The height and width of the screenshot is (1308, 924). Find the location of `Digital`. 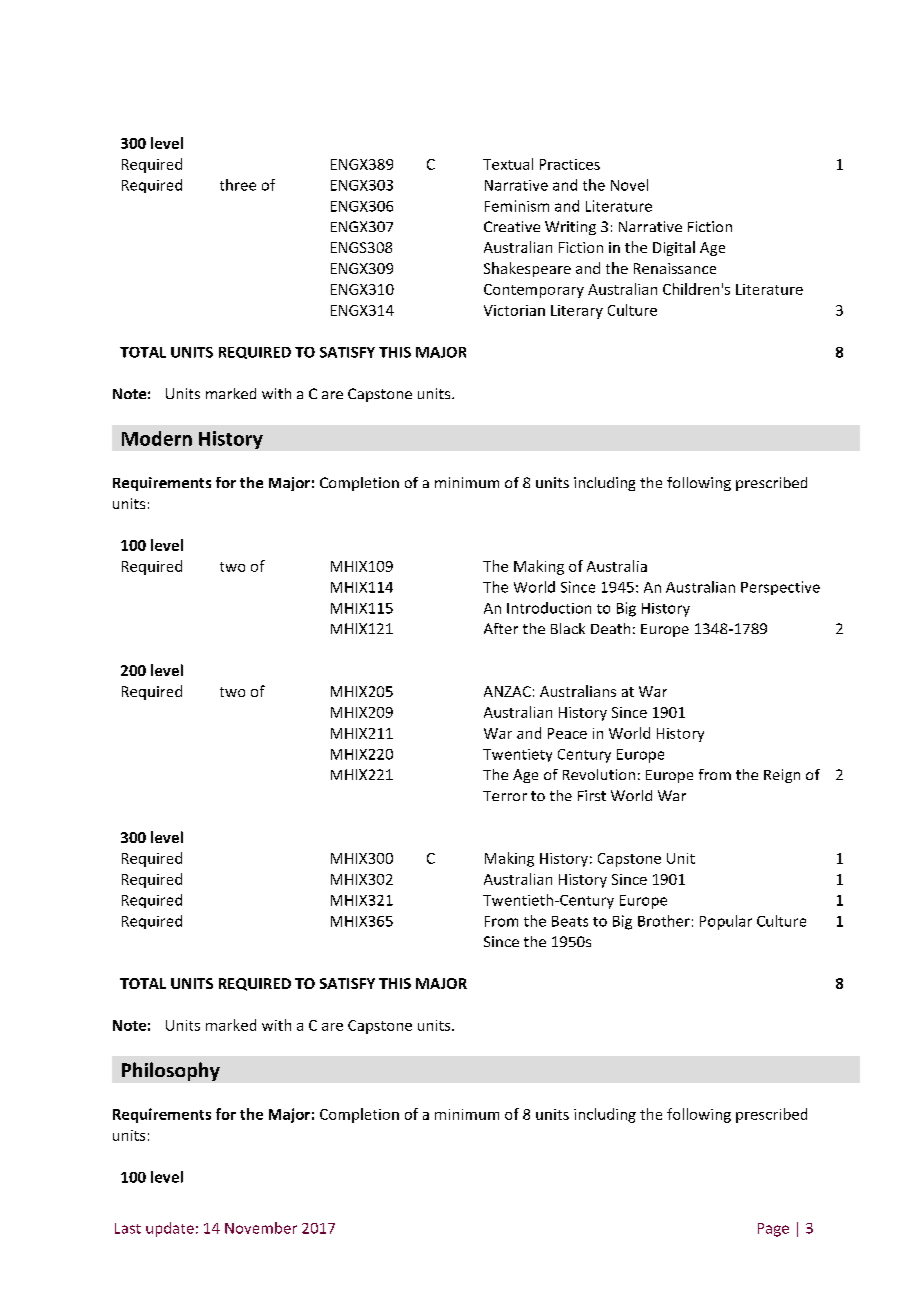

Digital is located at coordinates (674, 248).
